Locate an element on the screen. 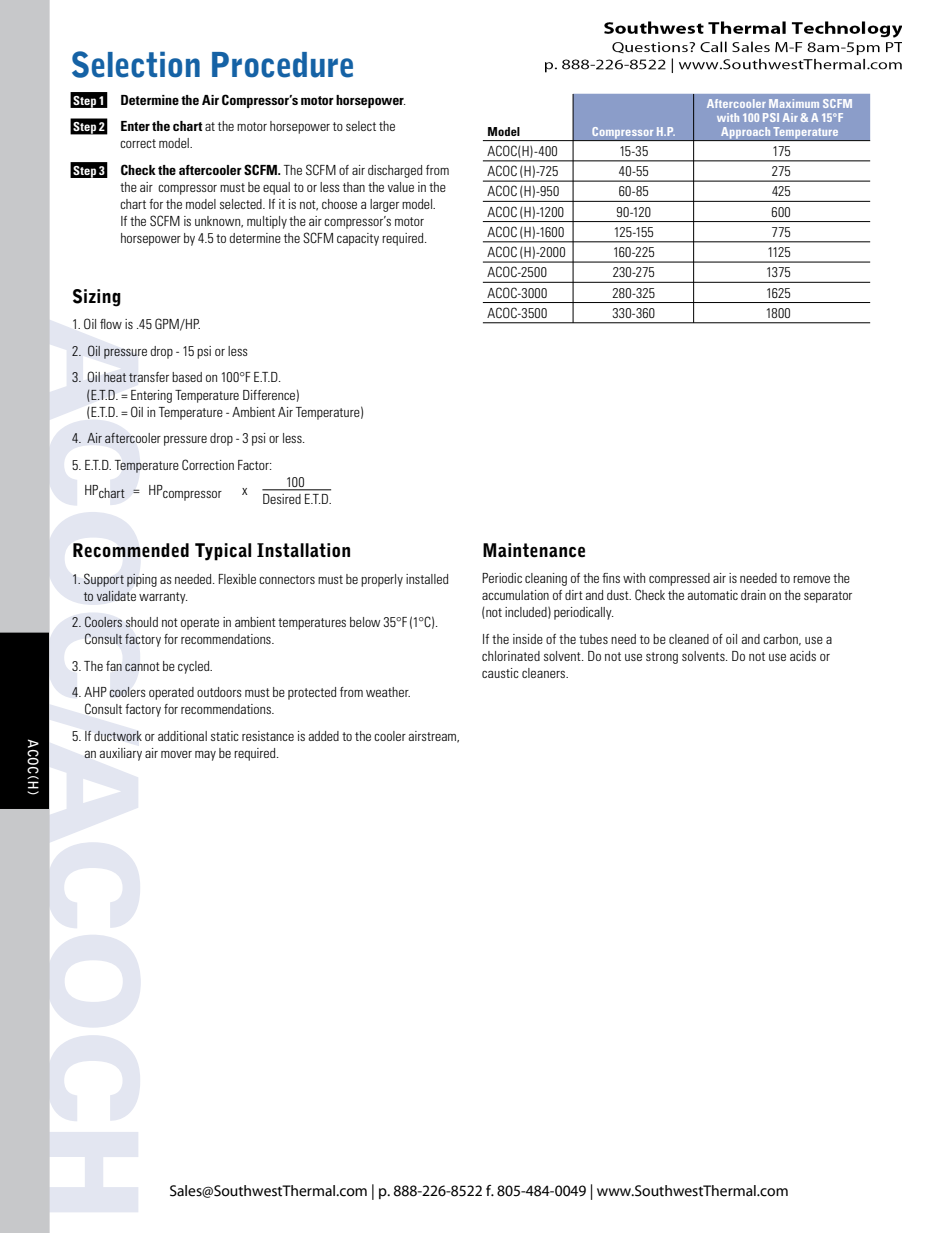 Image resolution: width=952 pixels, height=1233 pixels. Procedure is located at coordinates (282, 65).
